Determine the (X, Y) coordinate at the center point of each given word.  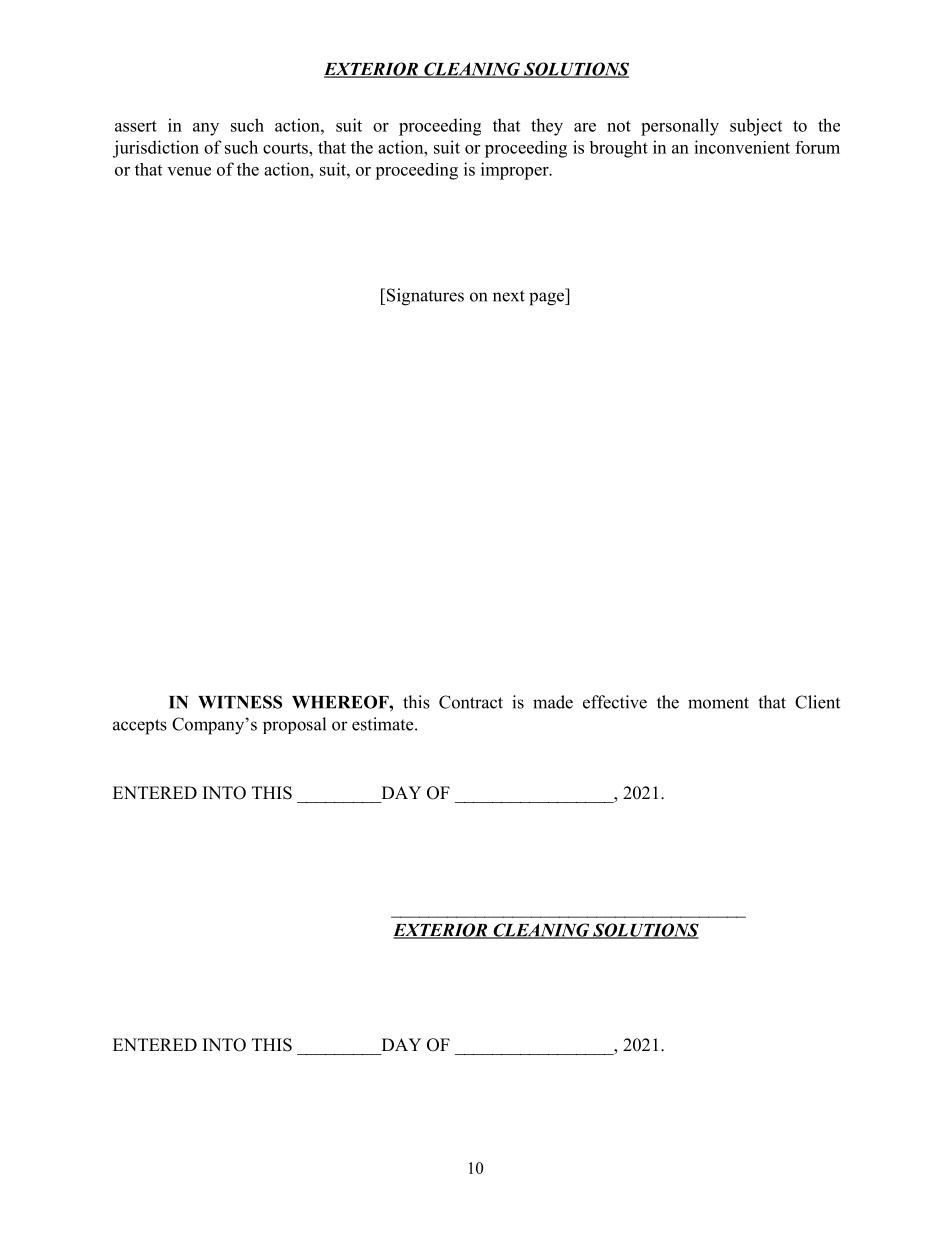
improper (516, 171)
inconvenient (742, 147)
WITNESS (240, 702)
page (547, 299)
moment (718, 703)
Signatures (424, 297)
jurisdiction (156, 149)
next (509, 296)
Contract (471, 702)
